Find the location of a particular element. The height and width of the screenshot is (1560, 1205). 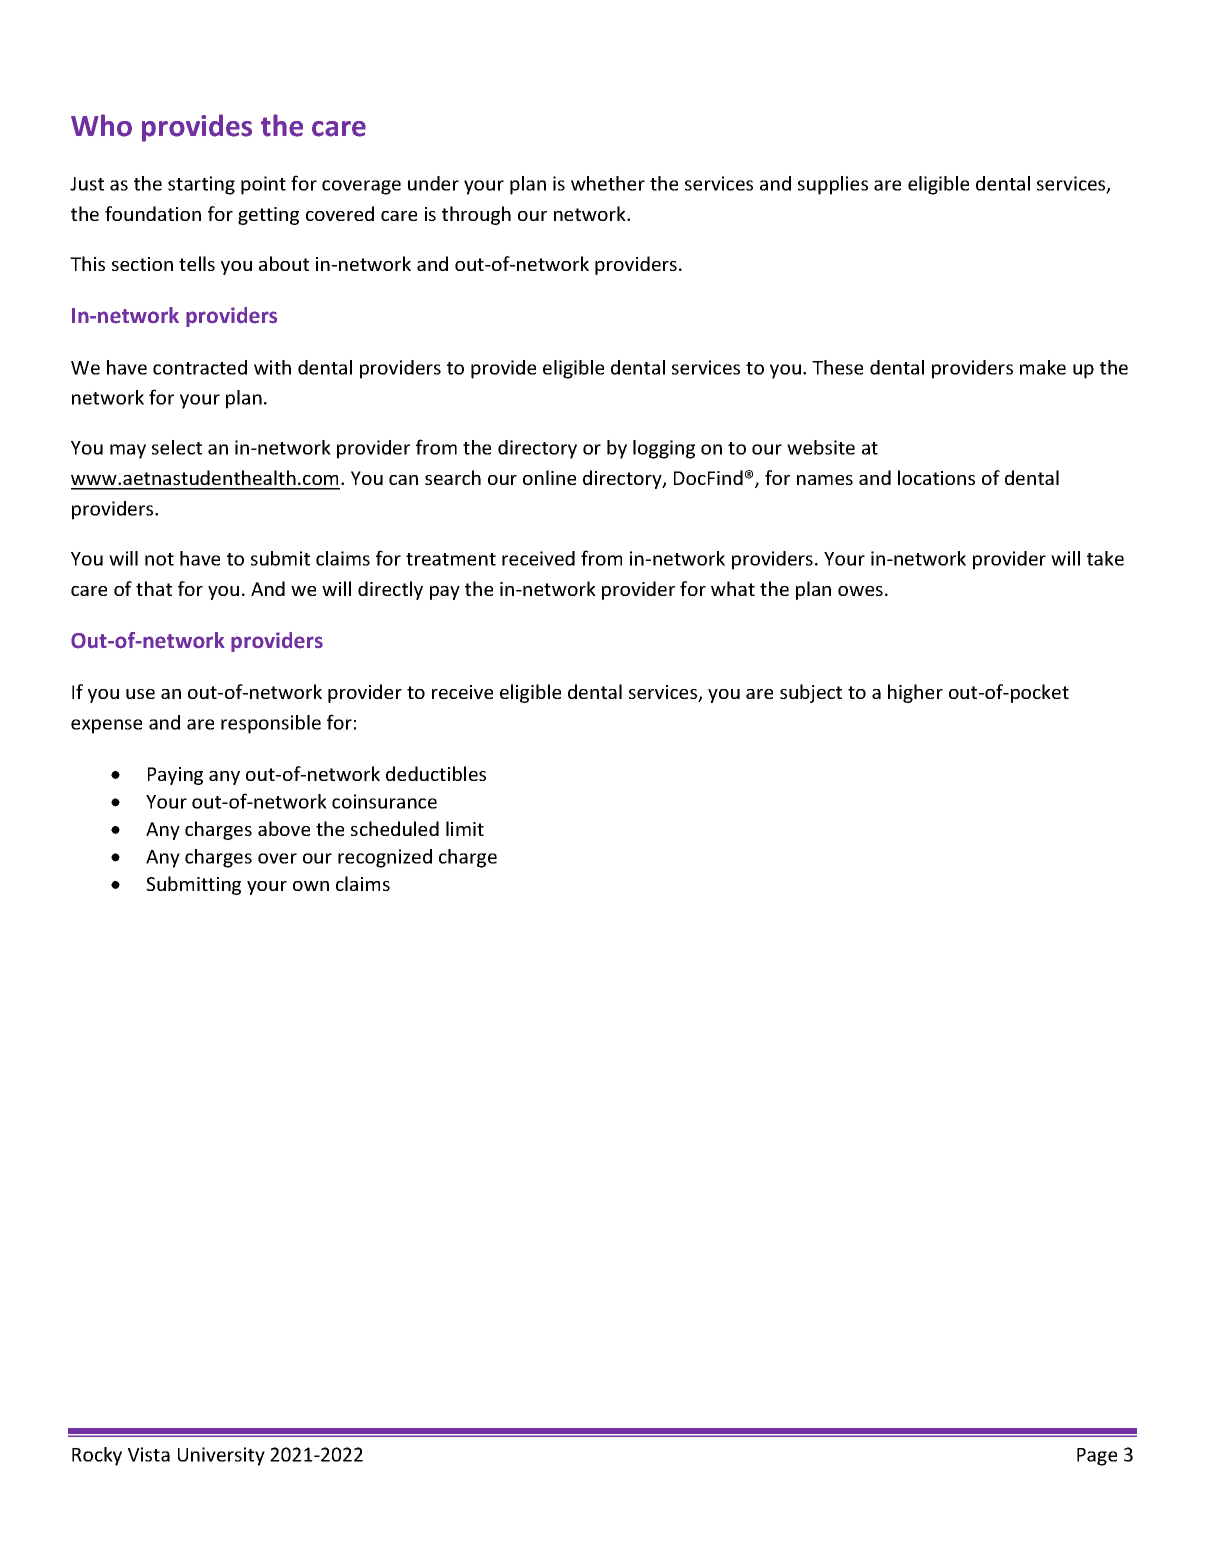

whether is located at coordinates (608, 183).
